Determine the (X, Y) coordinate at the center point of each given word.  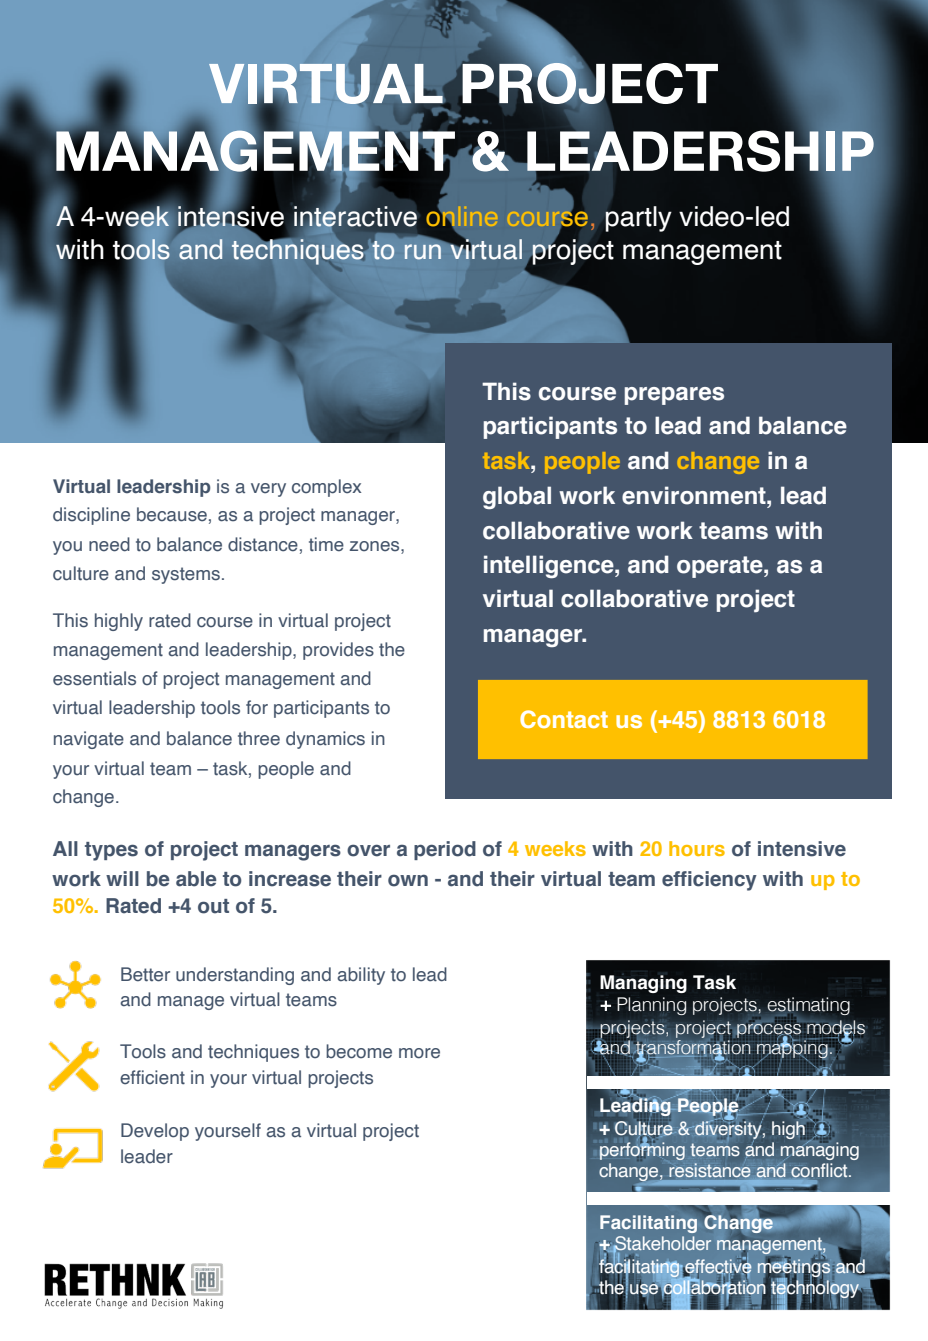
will (122, 878)
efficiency (709, 881)
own (408, 880)
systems (186, 575)
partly (638, 219)
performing (642, 1150)
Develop (155, 1132)
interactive (356, 216)
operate (721, 567)
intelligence (550, 566)
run (423, 252)
